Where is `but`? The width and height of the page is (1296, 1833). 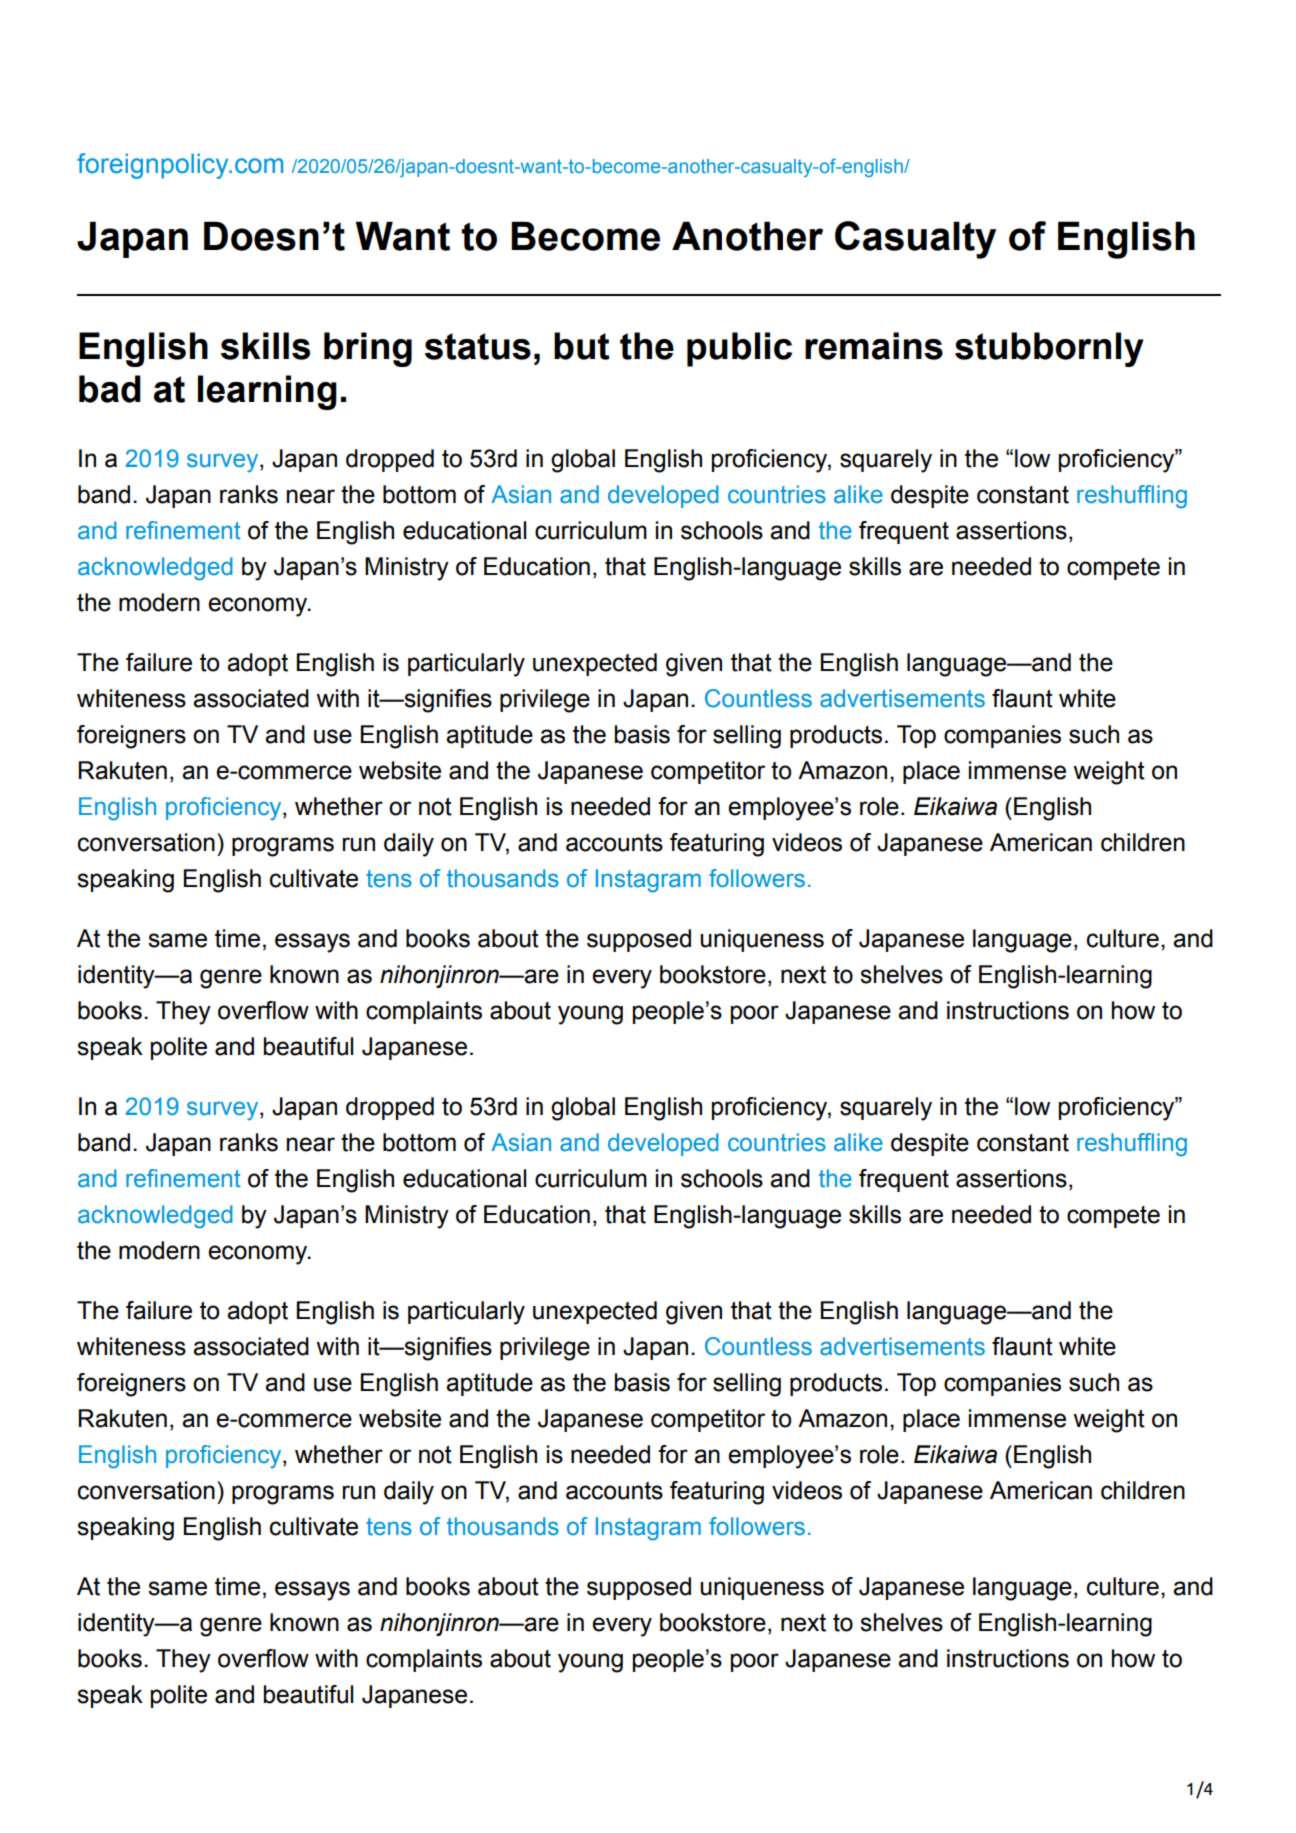
but is located at coordinates (581, 346).
